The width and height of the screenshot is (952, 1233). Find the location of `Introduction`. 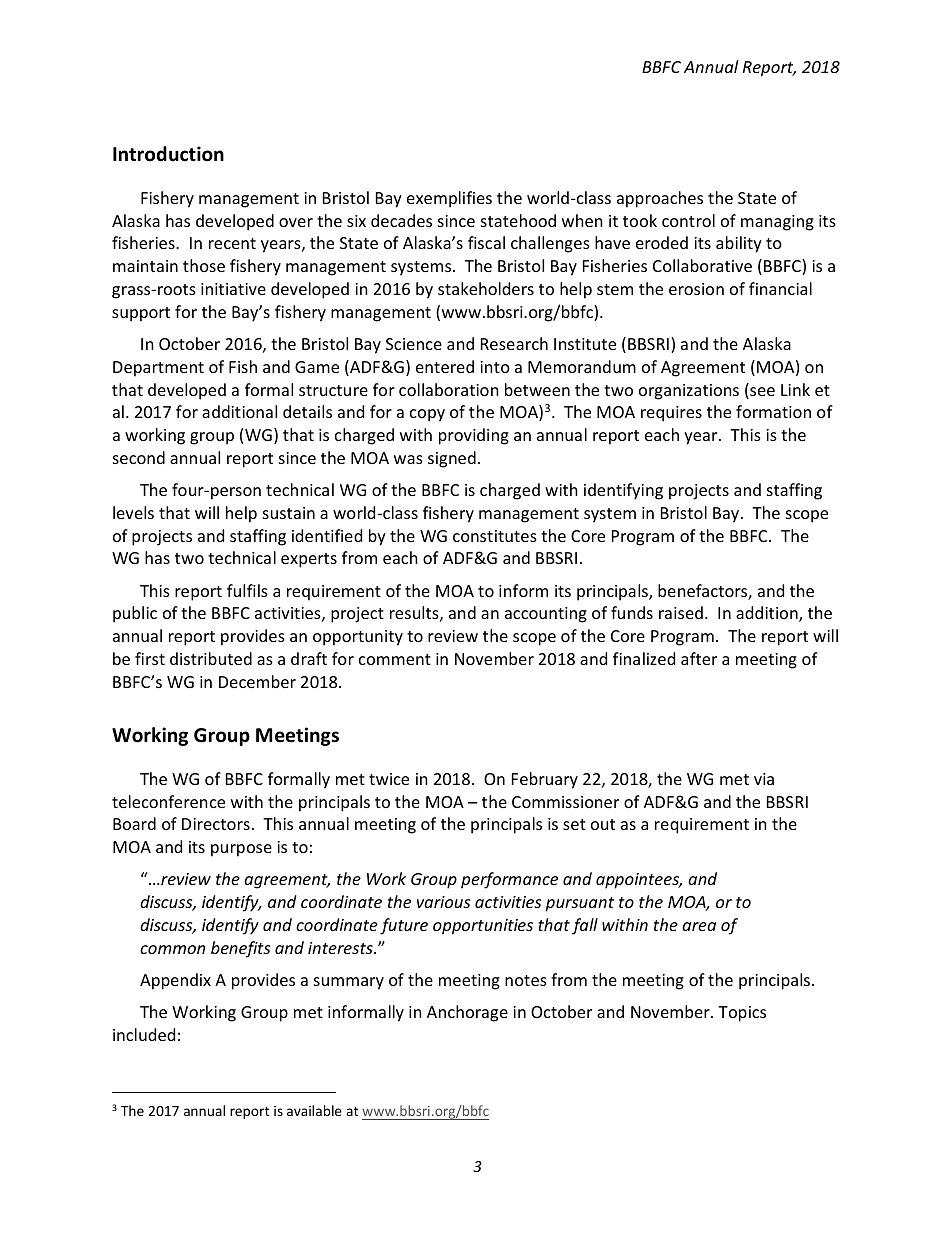

Introduction is located at coordinates (168, 154).
